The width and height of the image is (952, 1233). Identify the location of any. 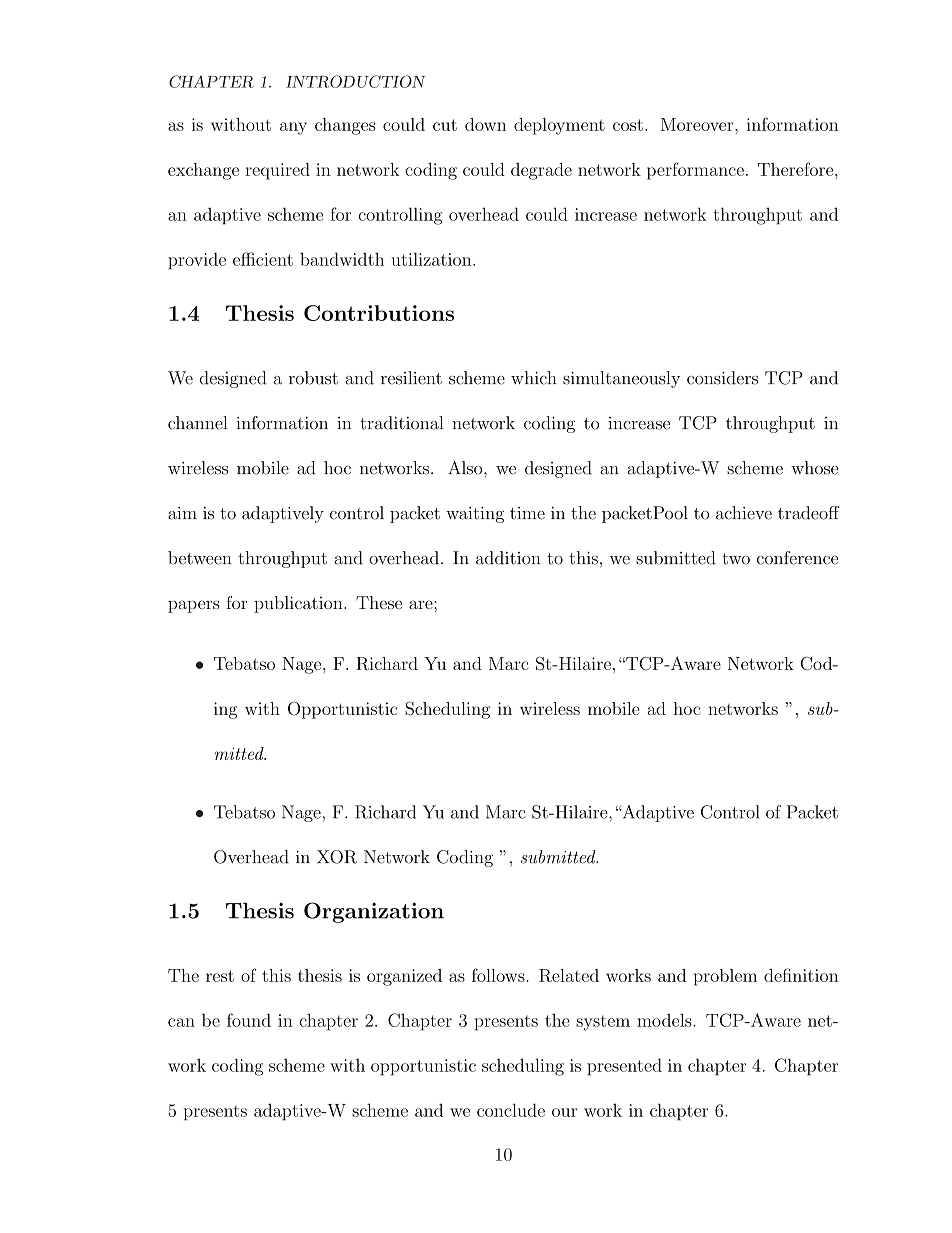
(293, 128).
